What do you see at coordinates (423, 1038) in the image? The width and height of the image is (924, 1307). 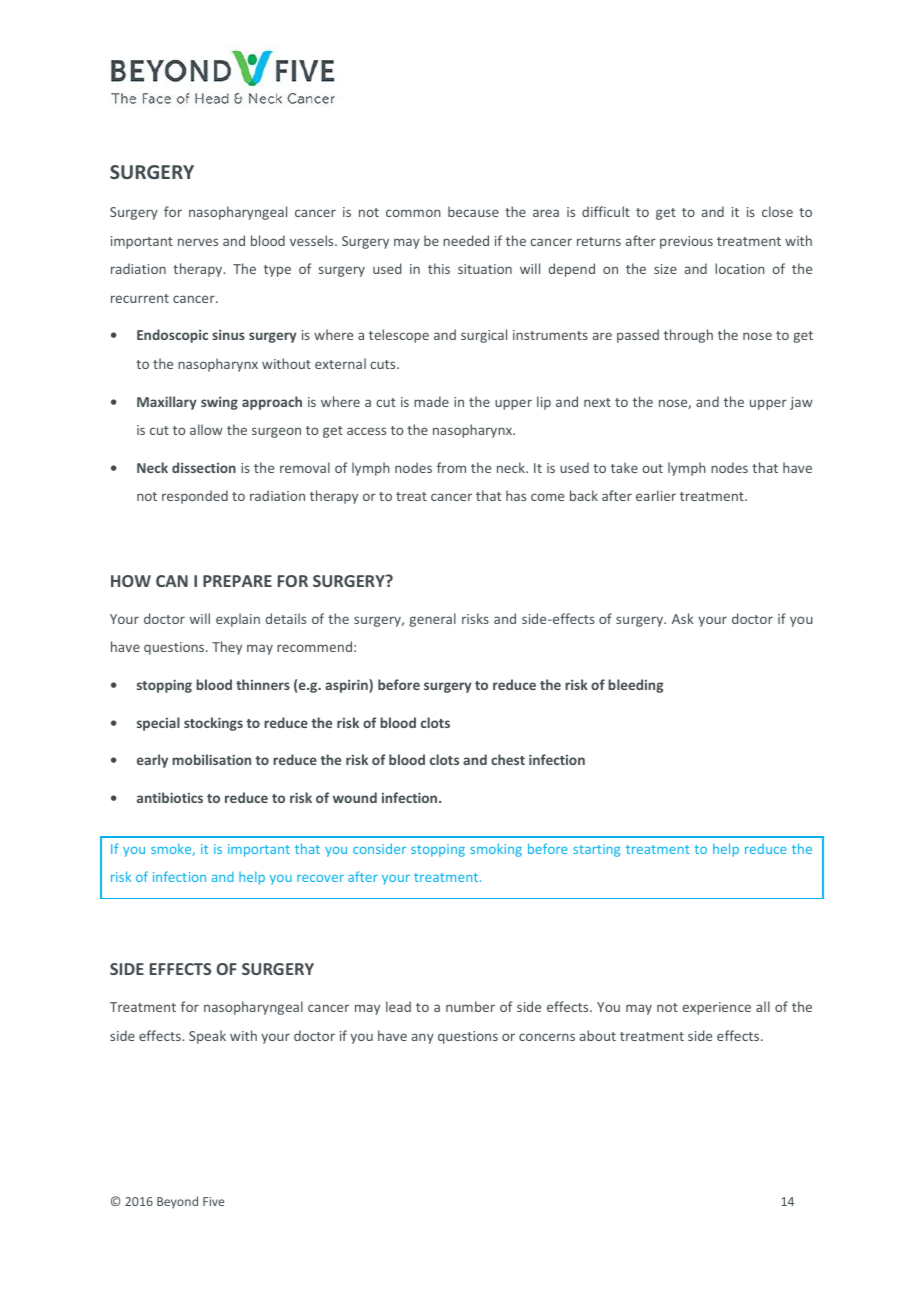 I see `any` at bounding box center [423, 1038].
